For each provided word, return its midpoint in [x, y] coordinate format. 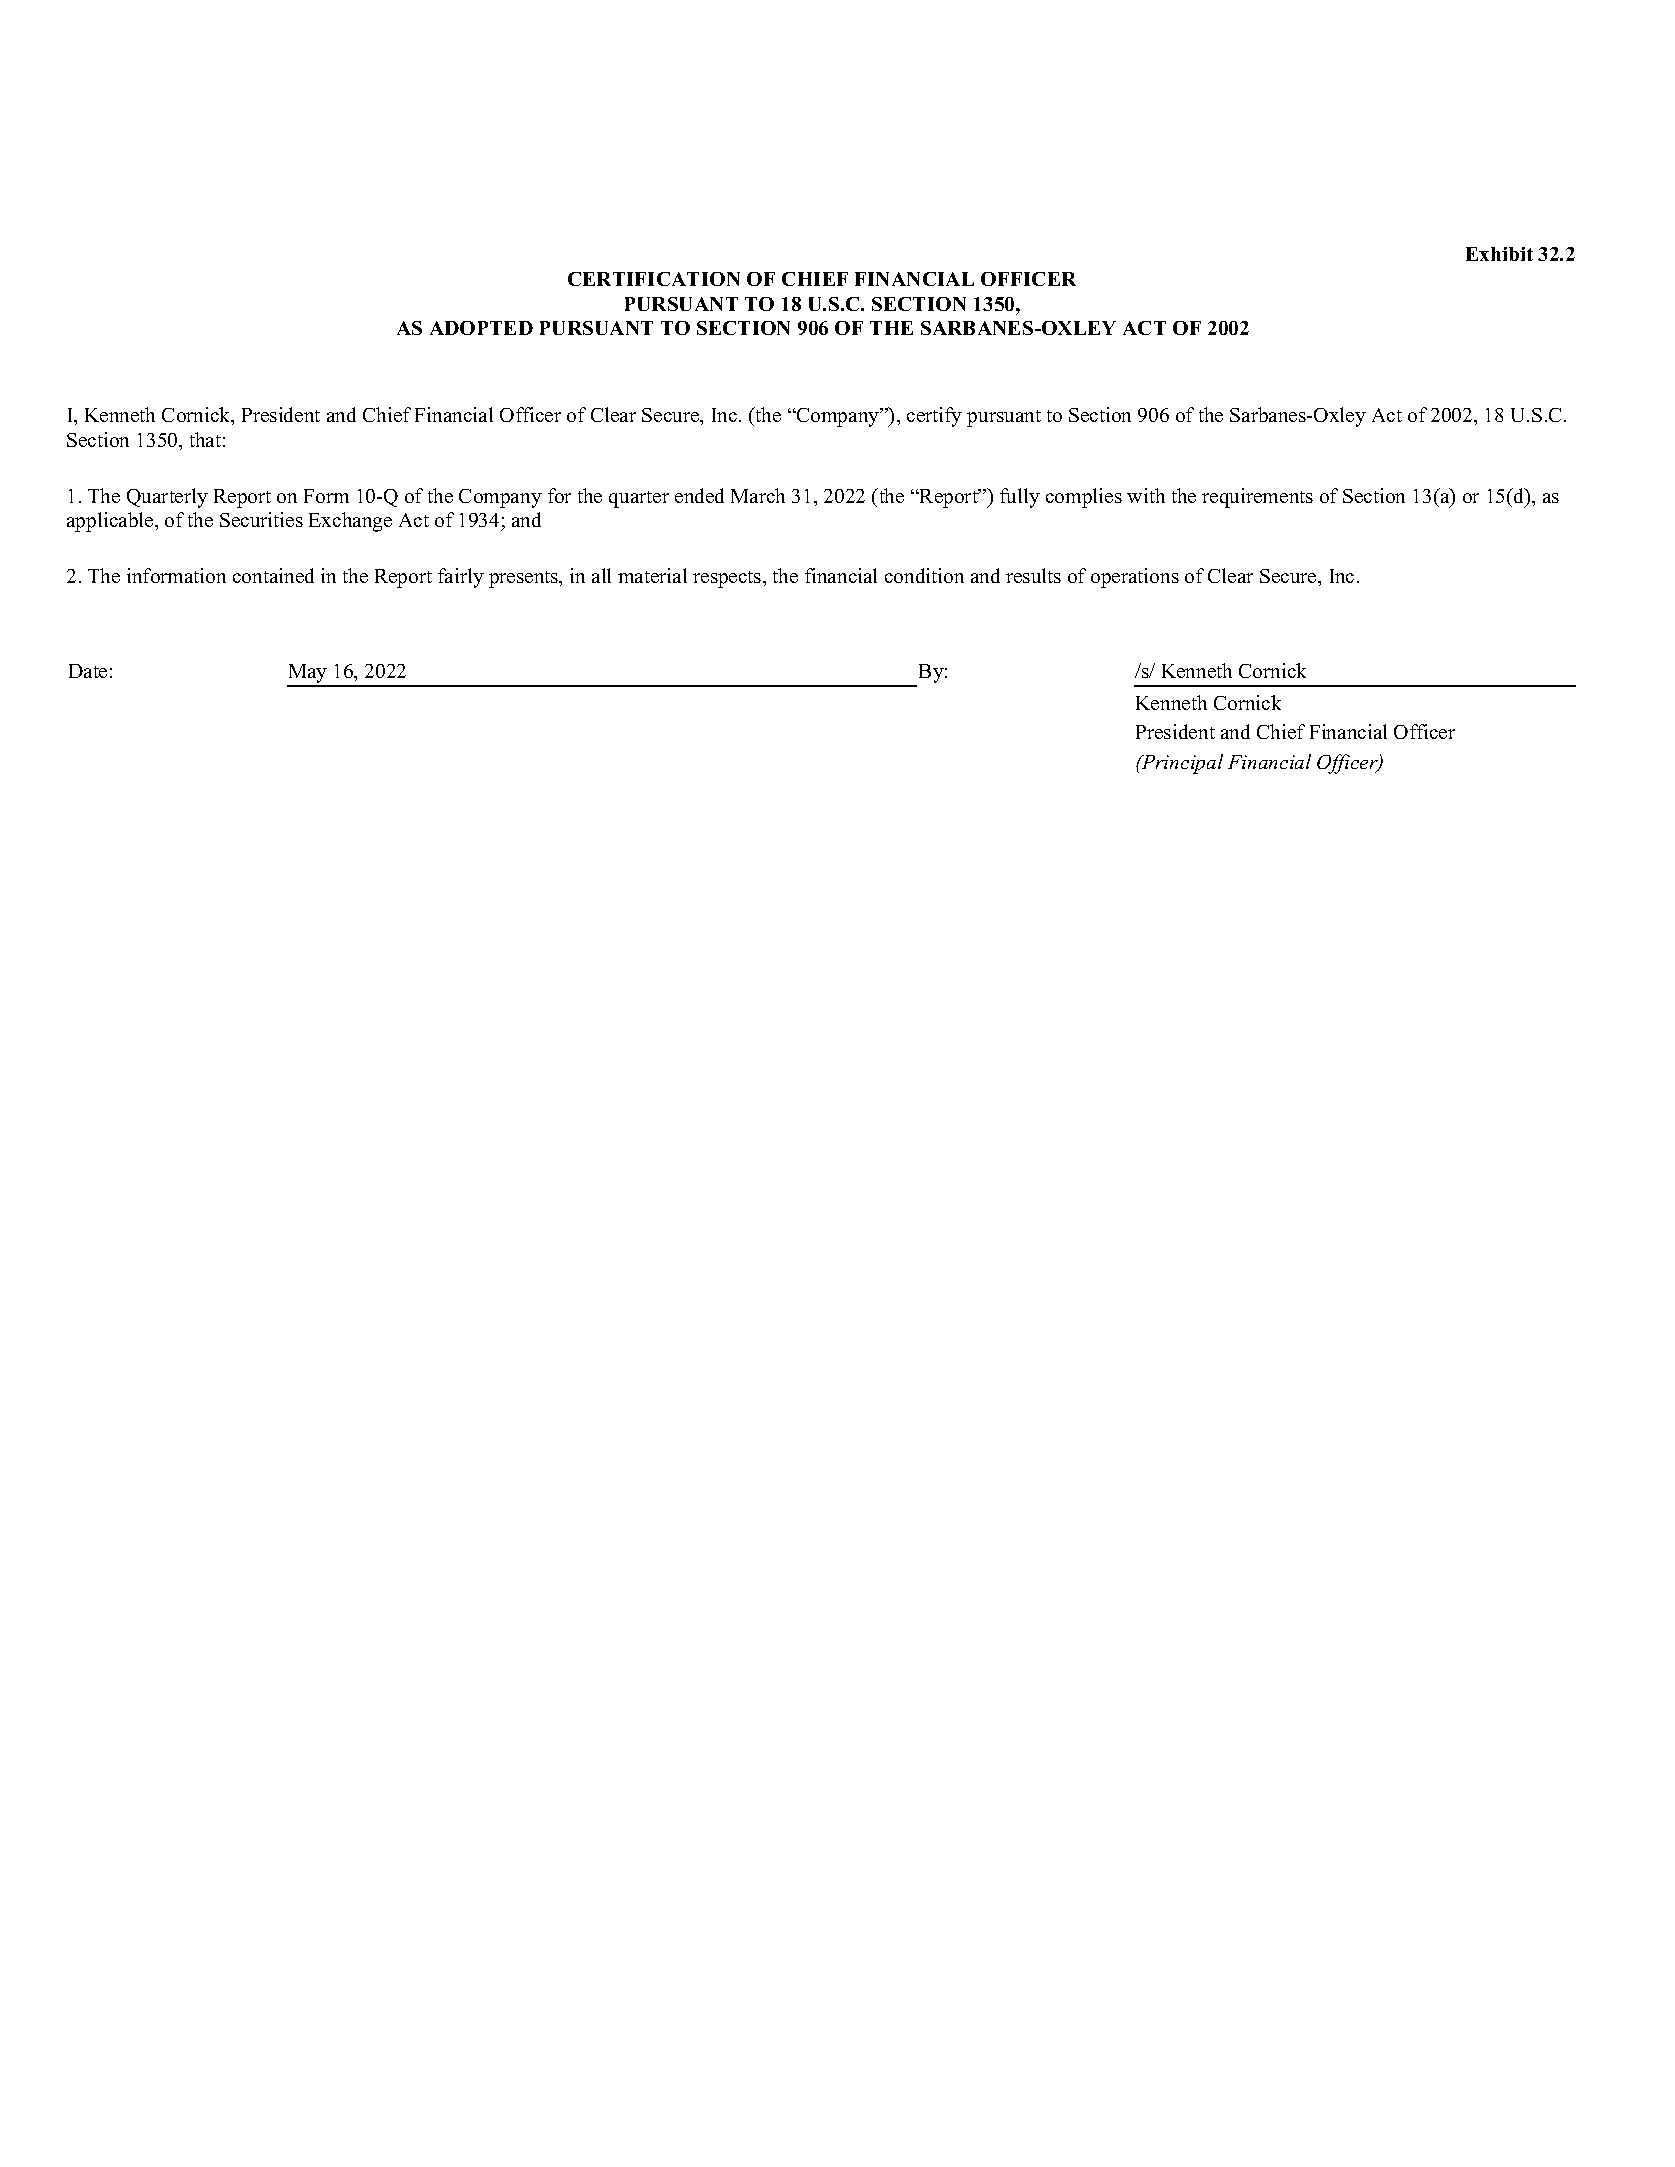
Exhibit [1499, 254]
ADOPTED [481, 328]
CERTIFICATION [654, 279]
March [758, 495]
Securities [261, 519]
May [308, 675]
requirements [1257, 498]
